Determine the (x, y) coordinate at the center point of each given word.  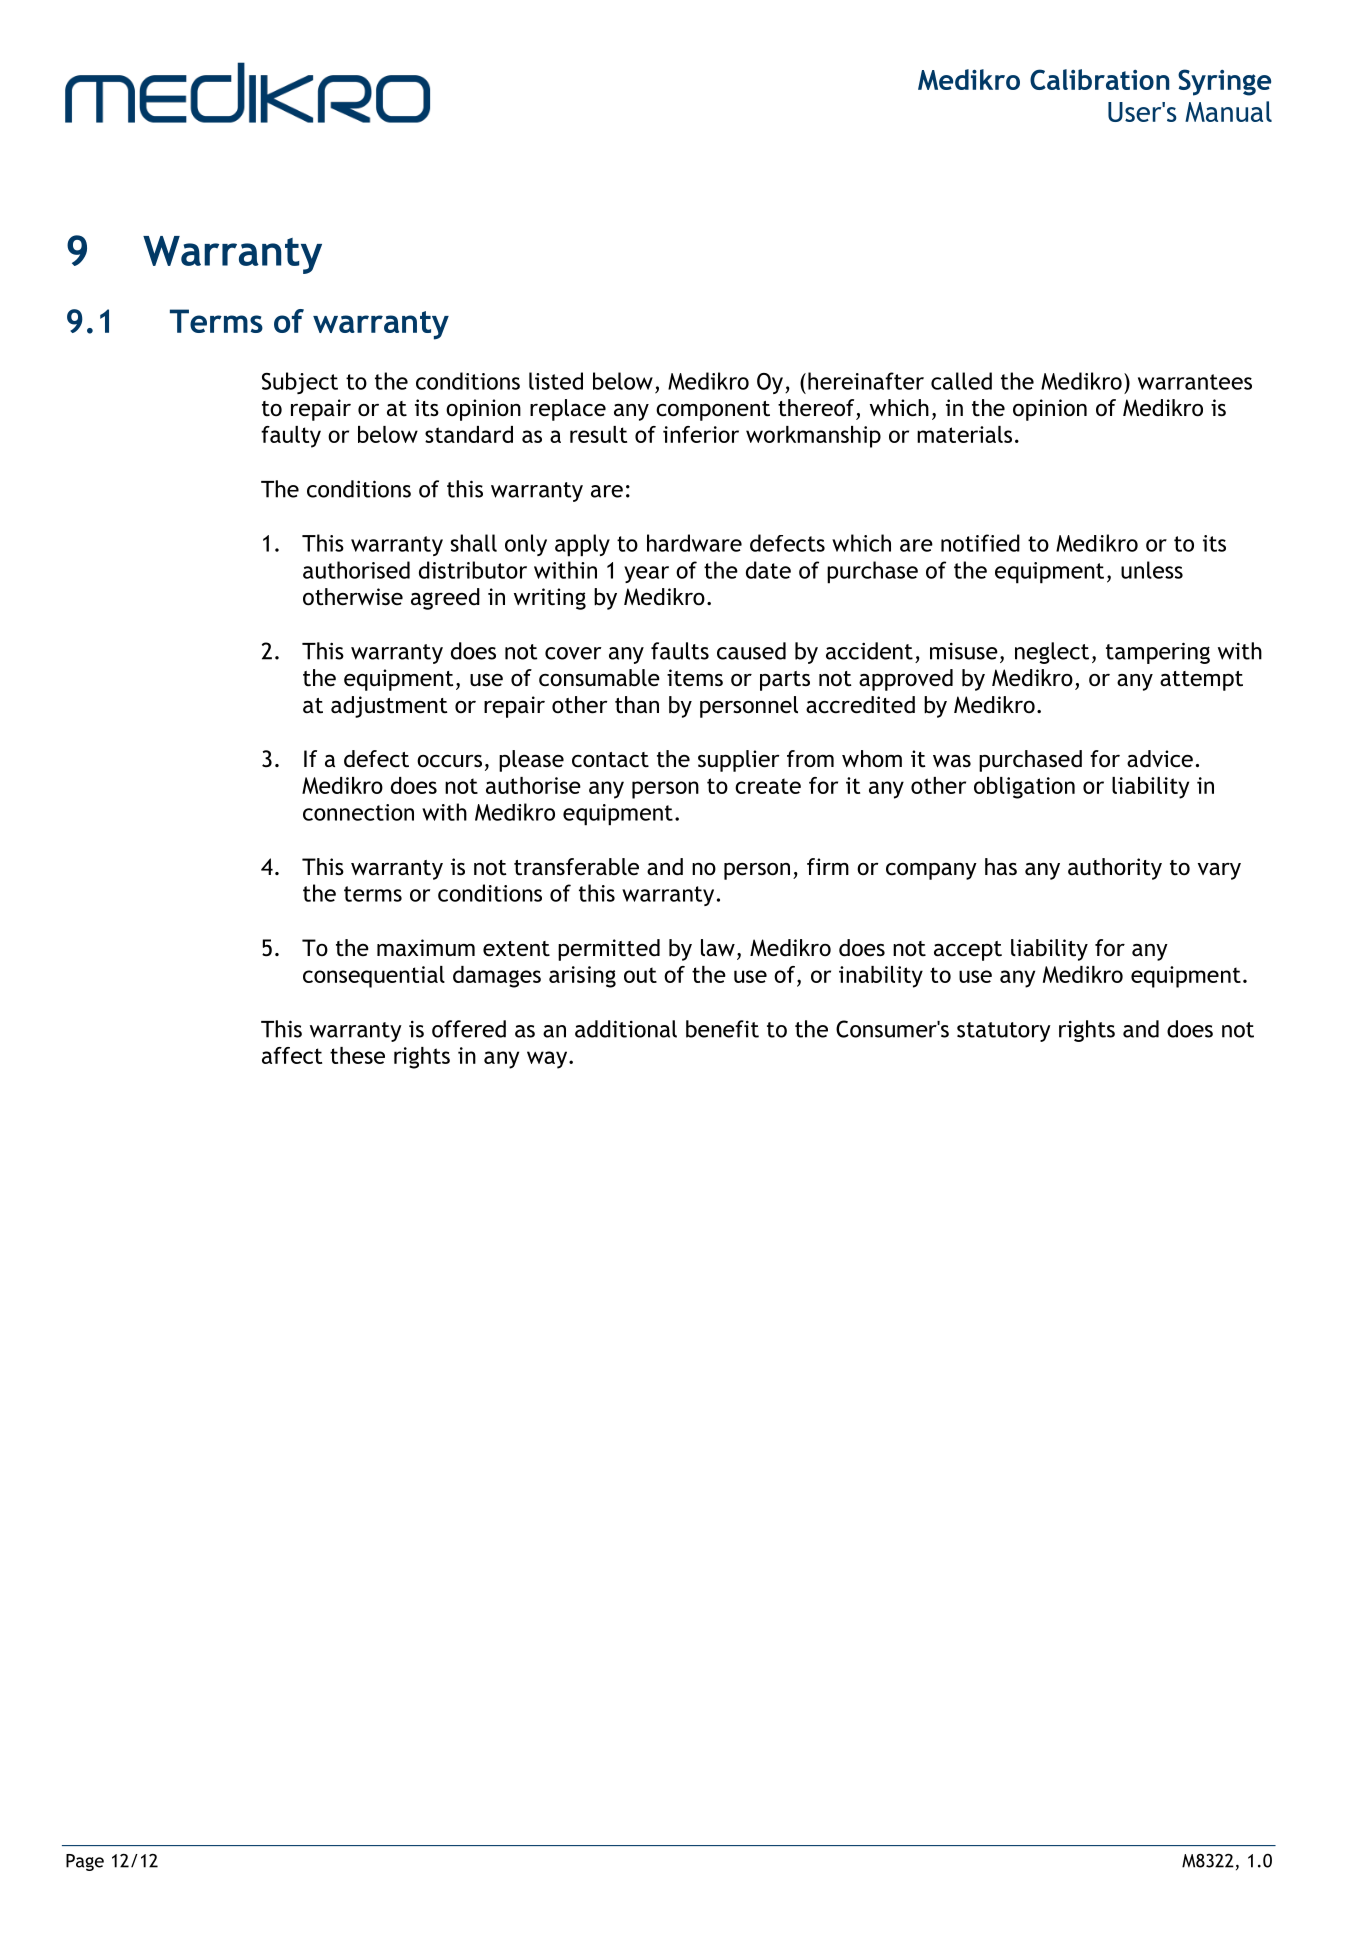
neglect (1052, 653)
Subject (300, 383)
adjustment (389, 707)
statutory (1004, 1032)
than (637, 705)
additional (626, 1029)
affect (292, 1055)
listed (556, 381)
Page (85, 1862)
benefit (722, 1029)
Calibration (1099, 79)
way (548, 1060)
